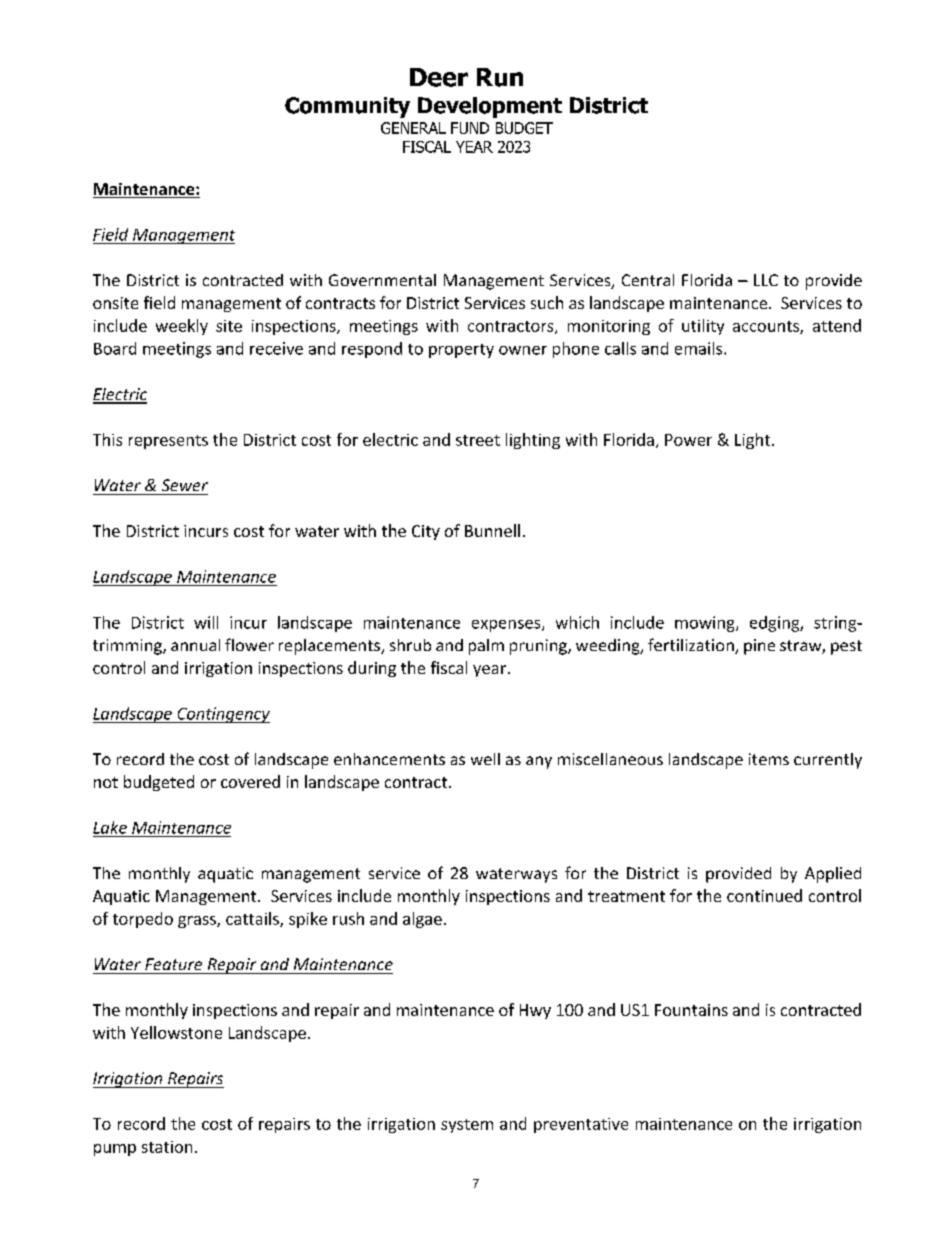 The height and width of the screenshot is (1233, 952). Describe the element at coordinates (490, 107) in the screenshot. I see `Development` at that location.
